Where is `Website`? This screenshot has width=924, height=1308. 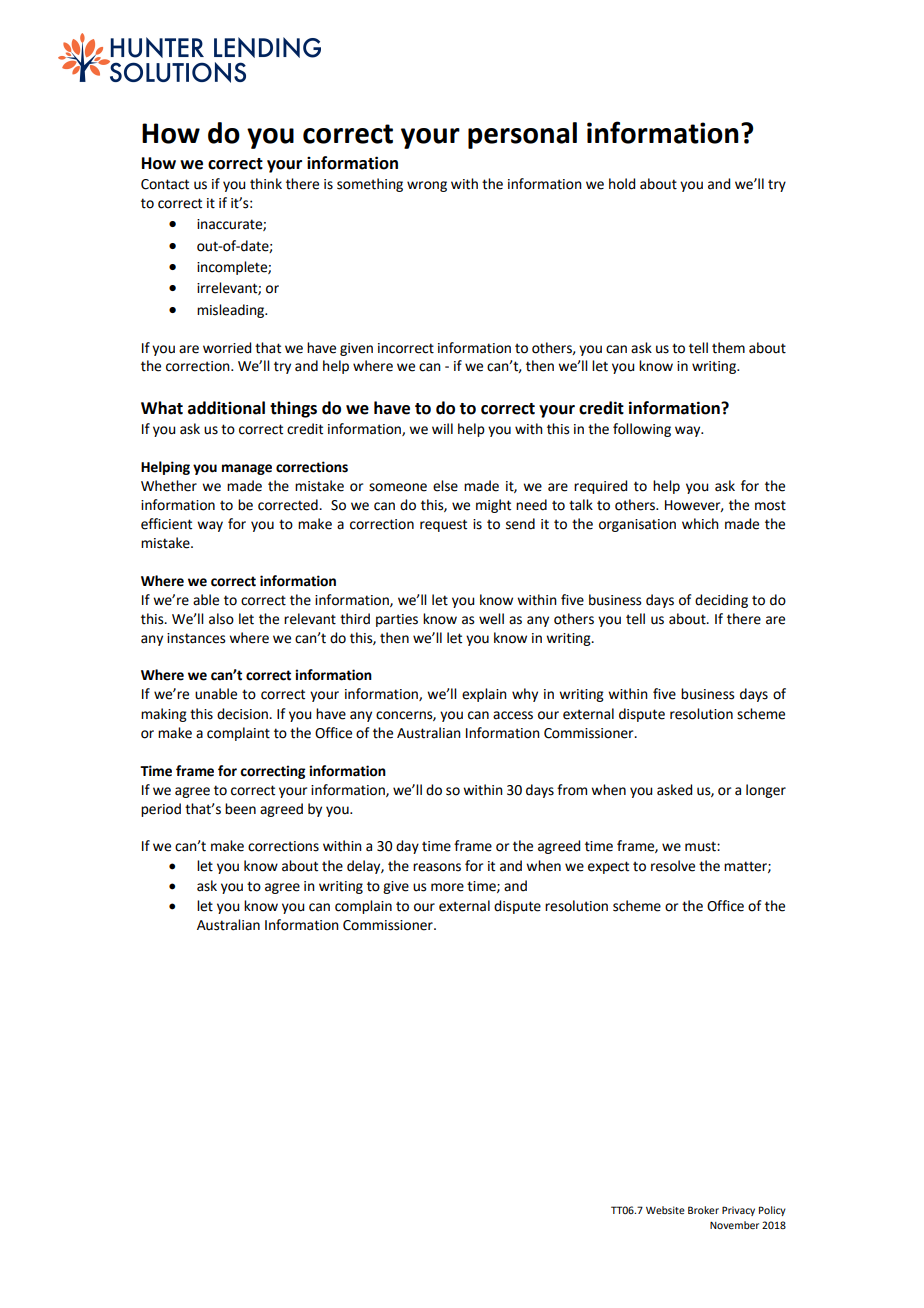 Website is located at coordinates (665, 1210).
